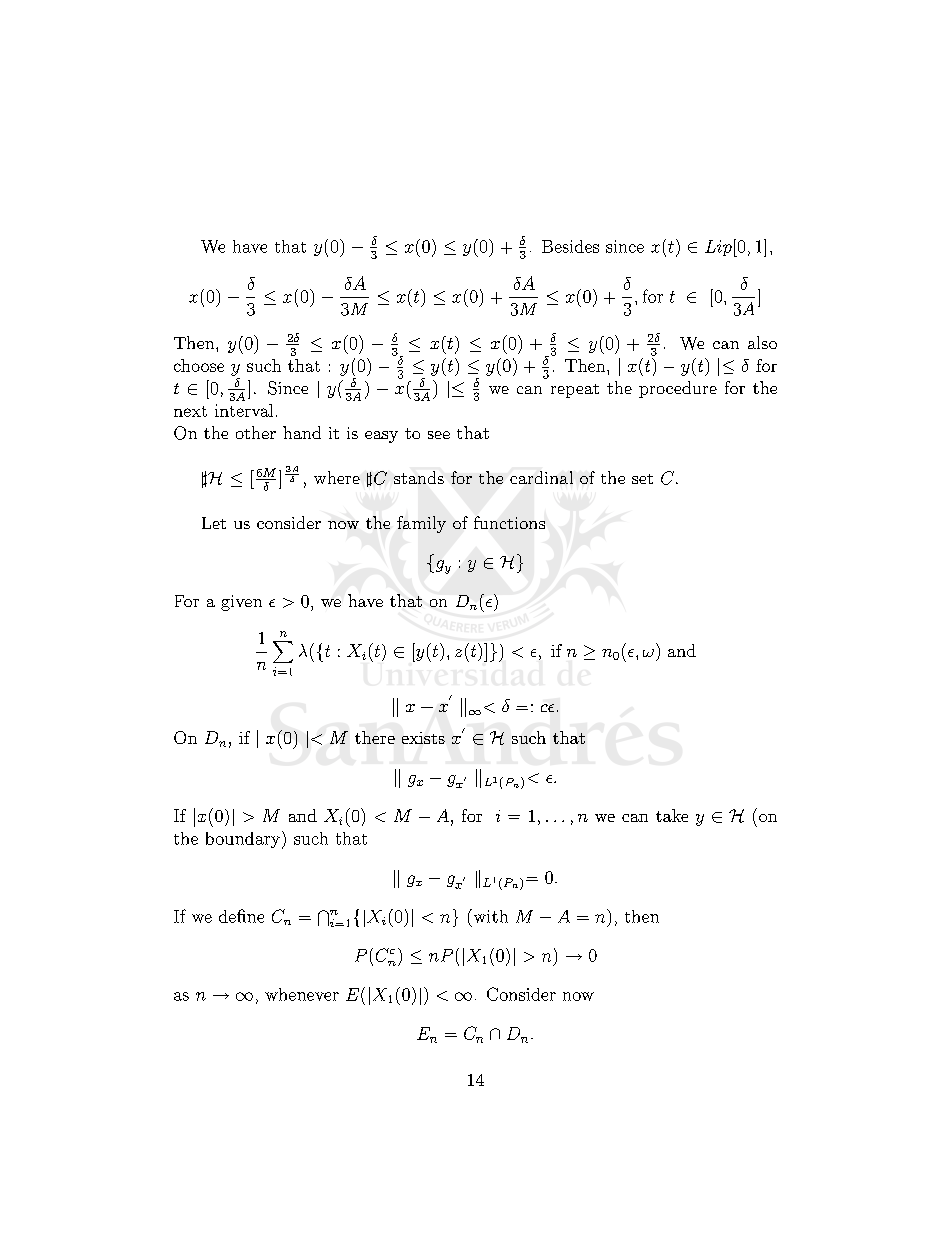 This page has height=1233, width=952. What do you see at coordinates (570, 246) in the page?
I see `Besides` at bounding box center [570, 246].
